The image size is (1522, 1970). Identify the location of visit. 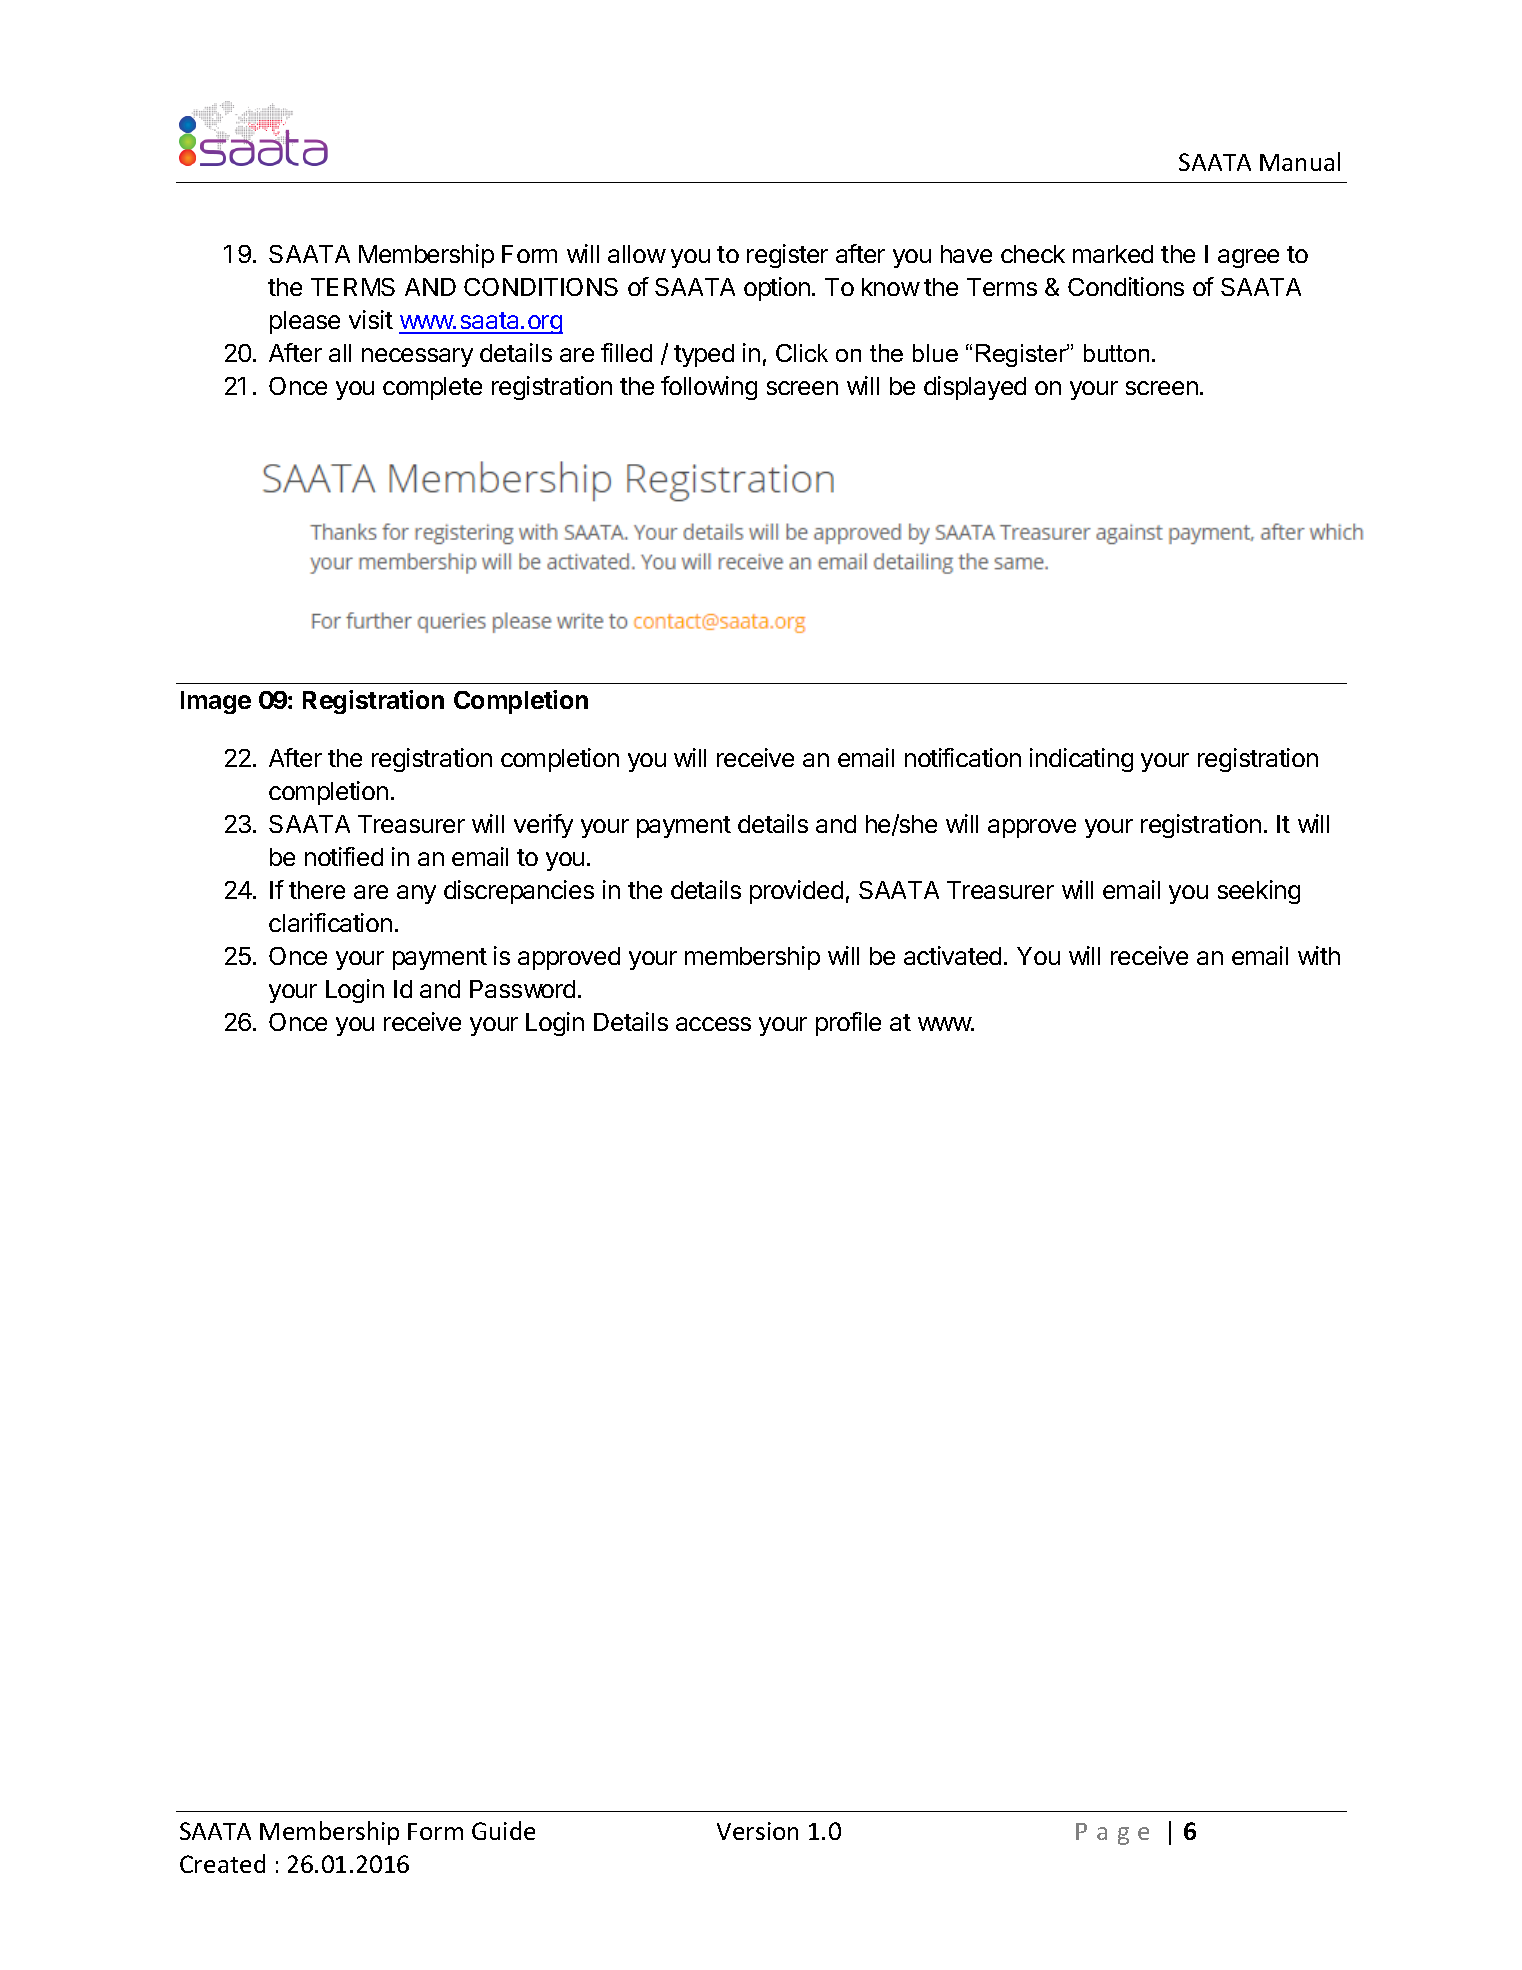
(371, 319).
